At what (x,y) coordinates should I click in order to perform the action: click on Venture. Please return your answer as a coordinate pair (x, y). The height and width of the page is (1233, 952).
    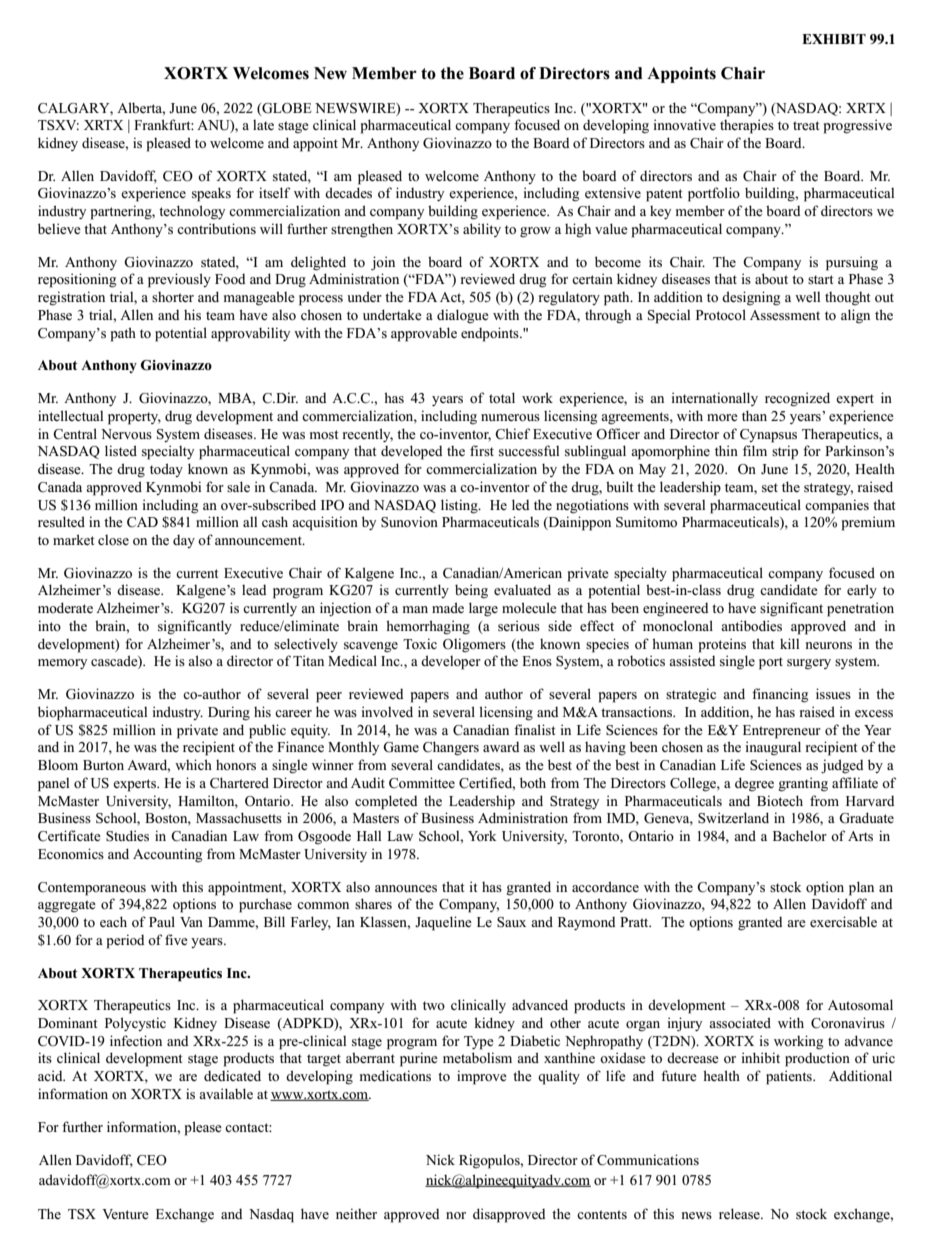
    Looking at the image, I should click on (125, 1214).
